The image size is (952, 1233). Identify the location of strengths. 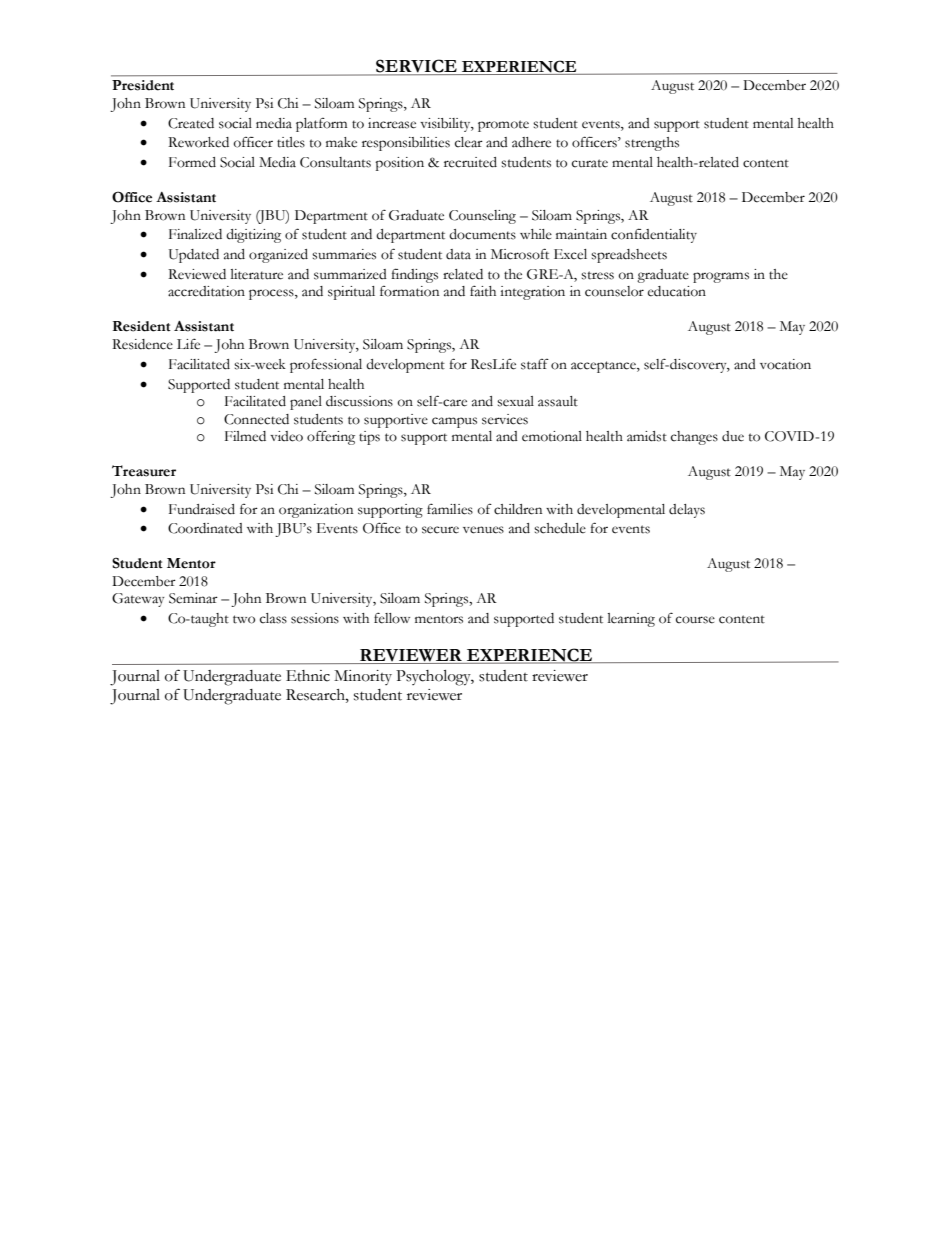
(652, 144).
